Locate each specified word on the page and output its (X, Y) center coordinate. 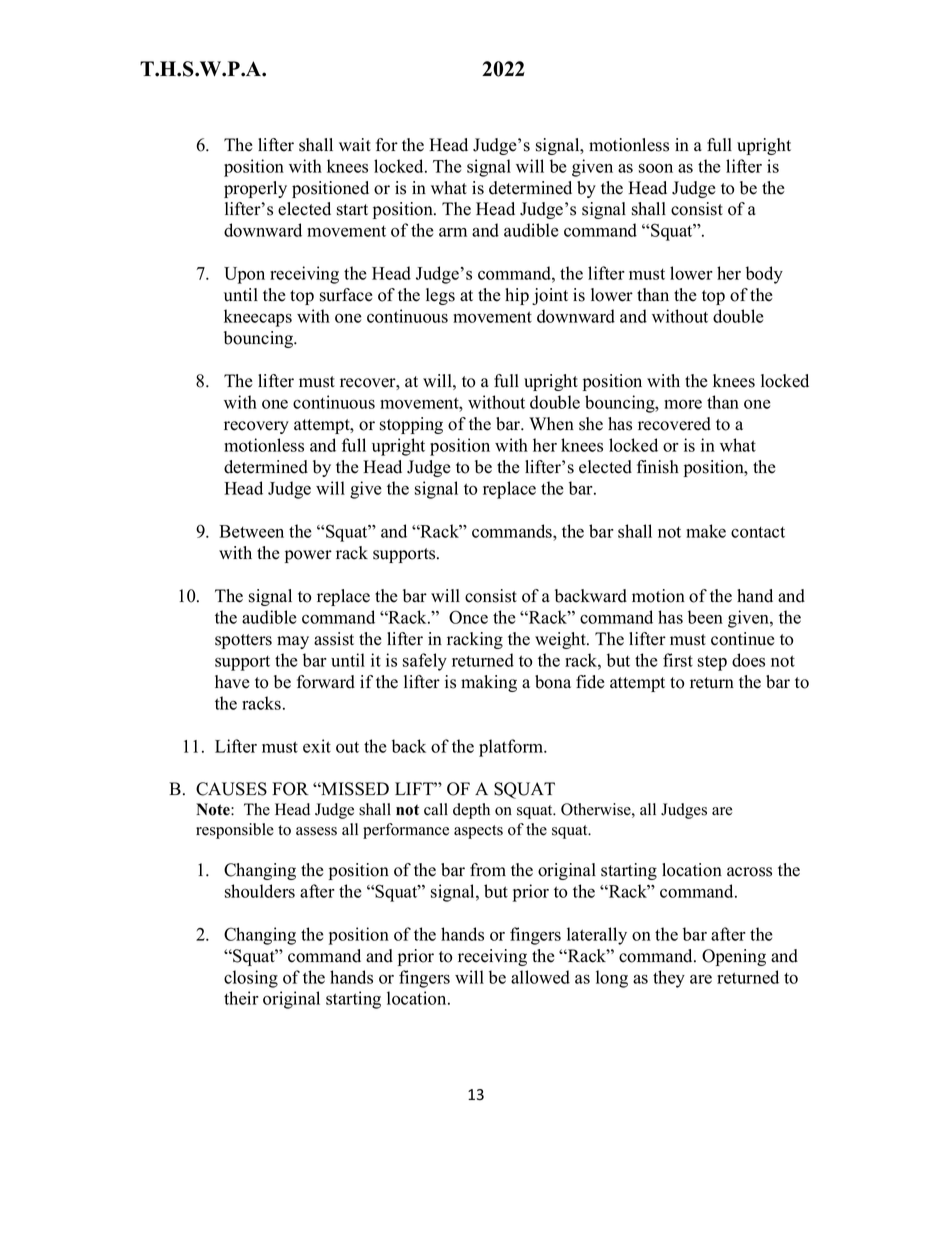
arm (453, 232)
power (308, 556)
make (706, 531)
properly (255, 189)
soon (656, 168)
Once (468, 617)
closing (251, 979)
